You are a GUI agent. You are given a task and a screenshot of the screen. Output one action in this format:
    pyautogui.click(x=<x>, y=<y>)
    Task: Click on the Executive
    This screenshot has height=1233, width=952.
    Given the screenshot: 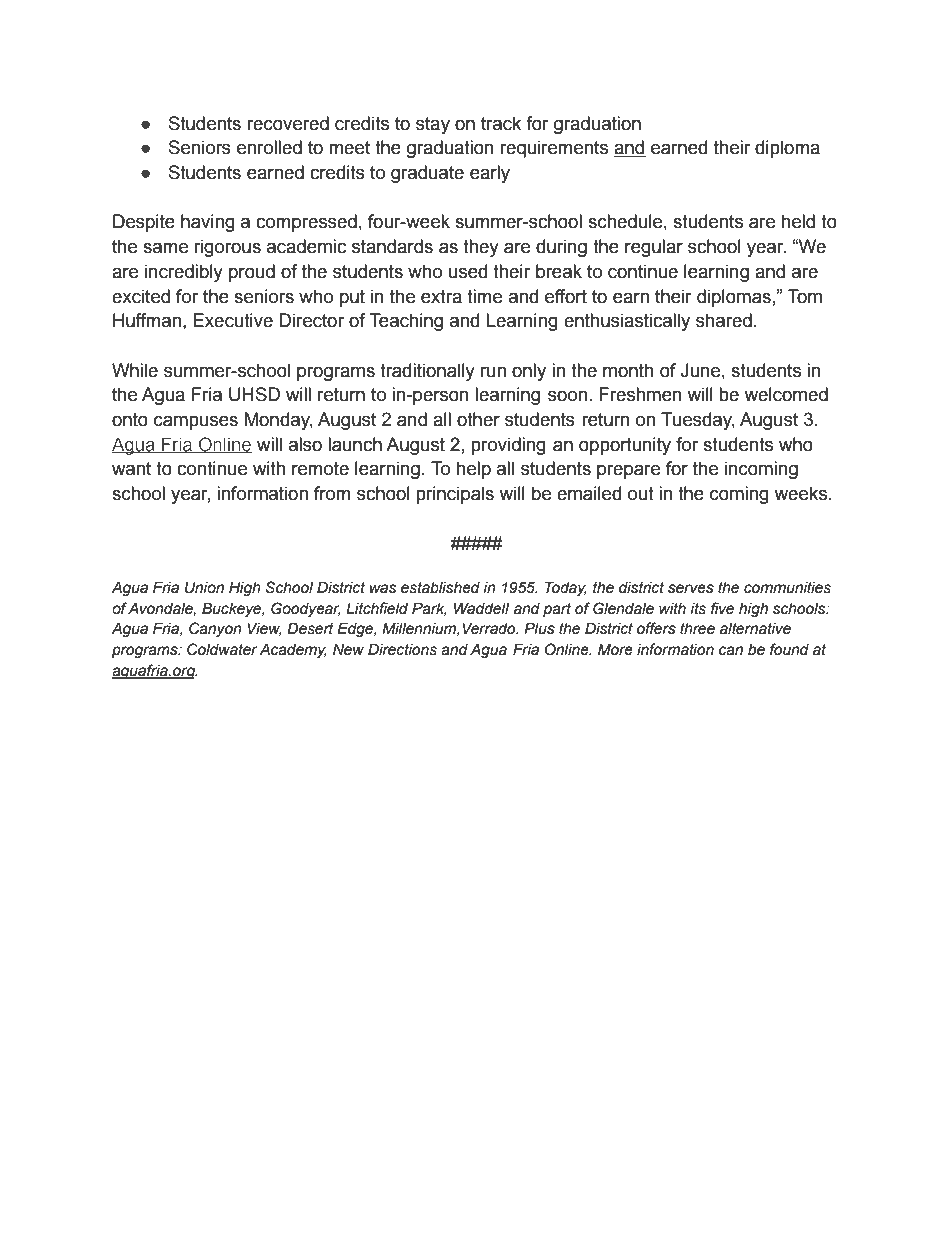 What is the action you would take?
    pyautogui.click(x=233, y=320)
